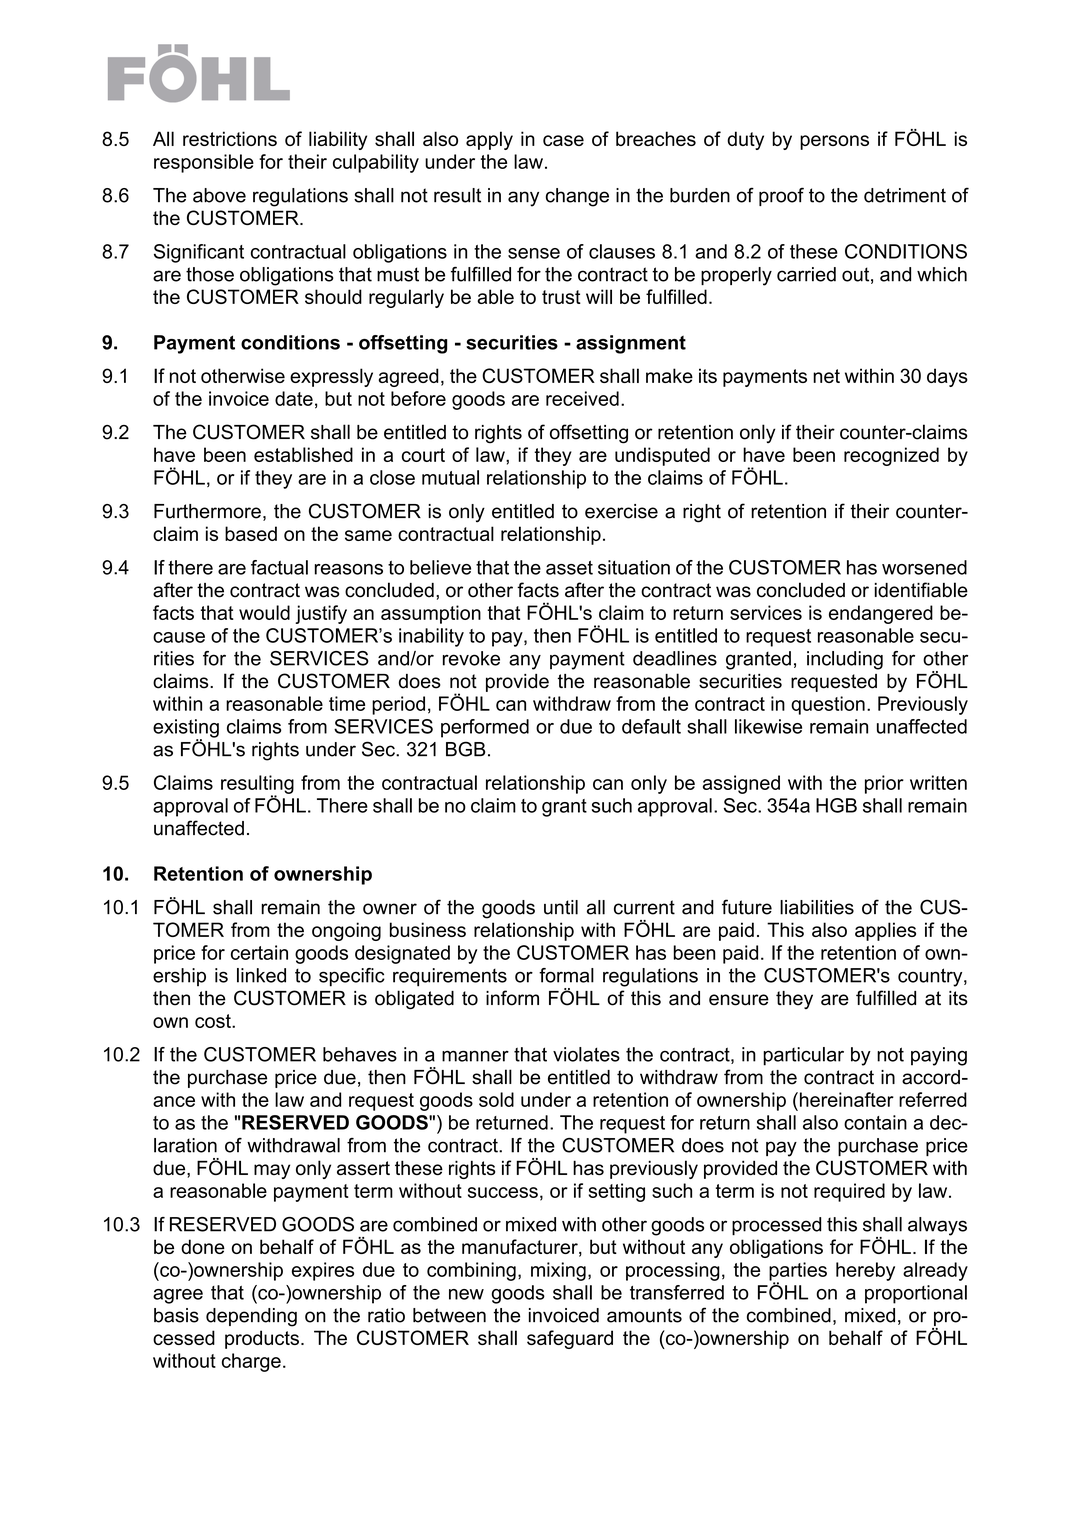 The height and width of the image is (1513, 1070). I want to click on certain, so click(259, 952).
